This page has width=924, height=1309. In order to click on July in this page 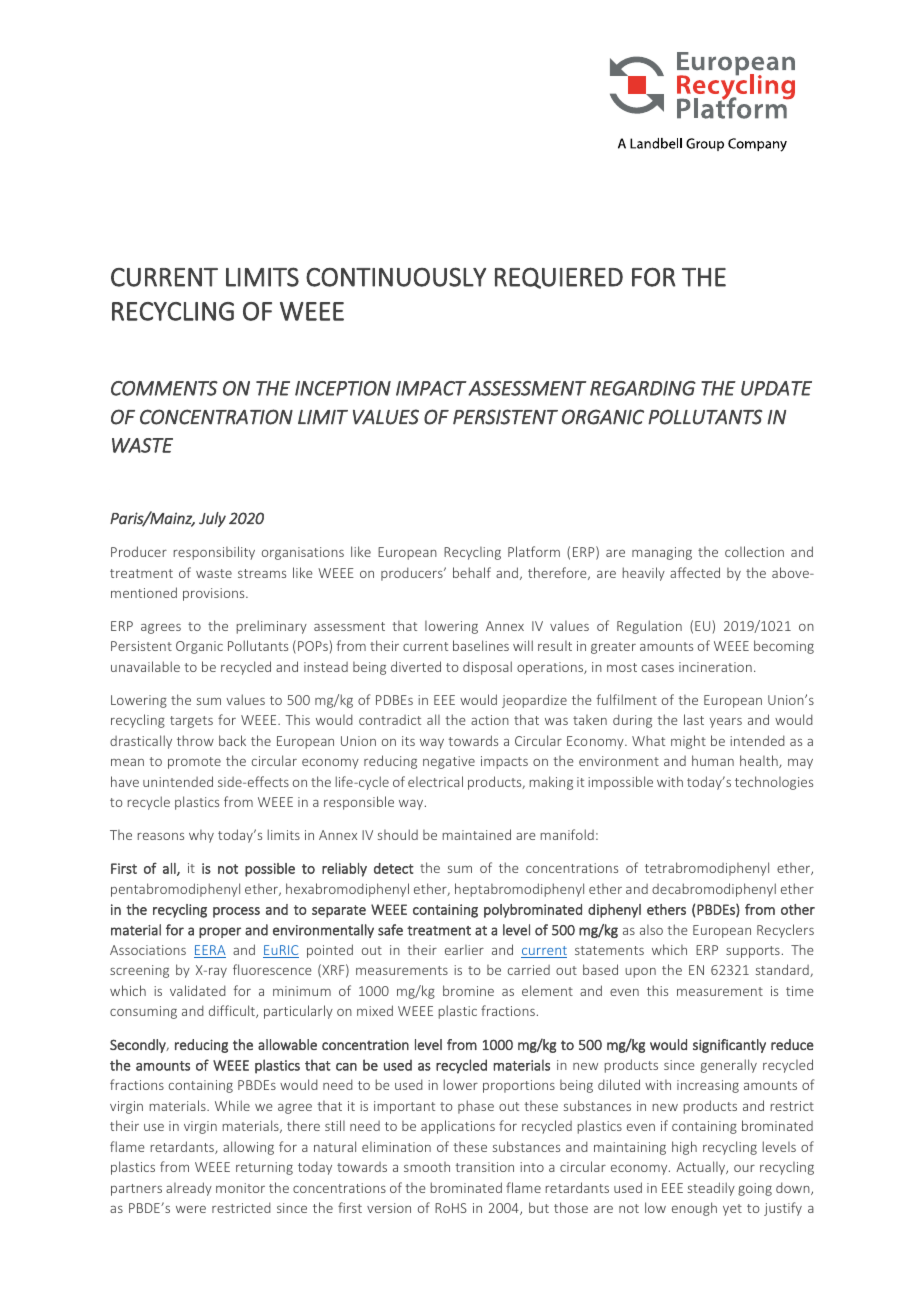, I will do `click(212, 519)`.
